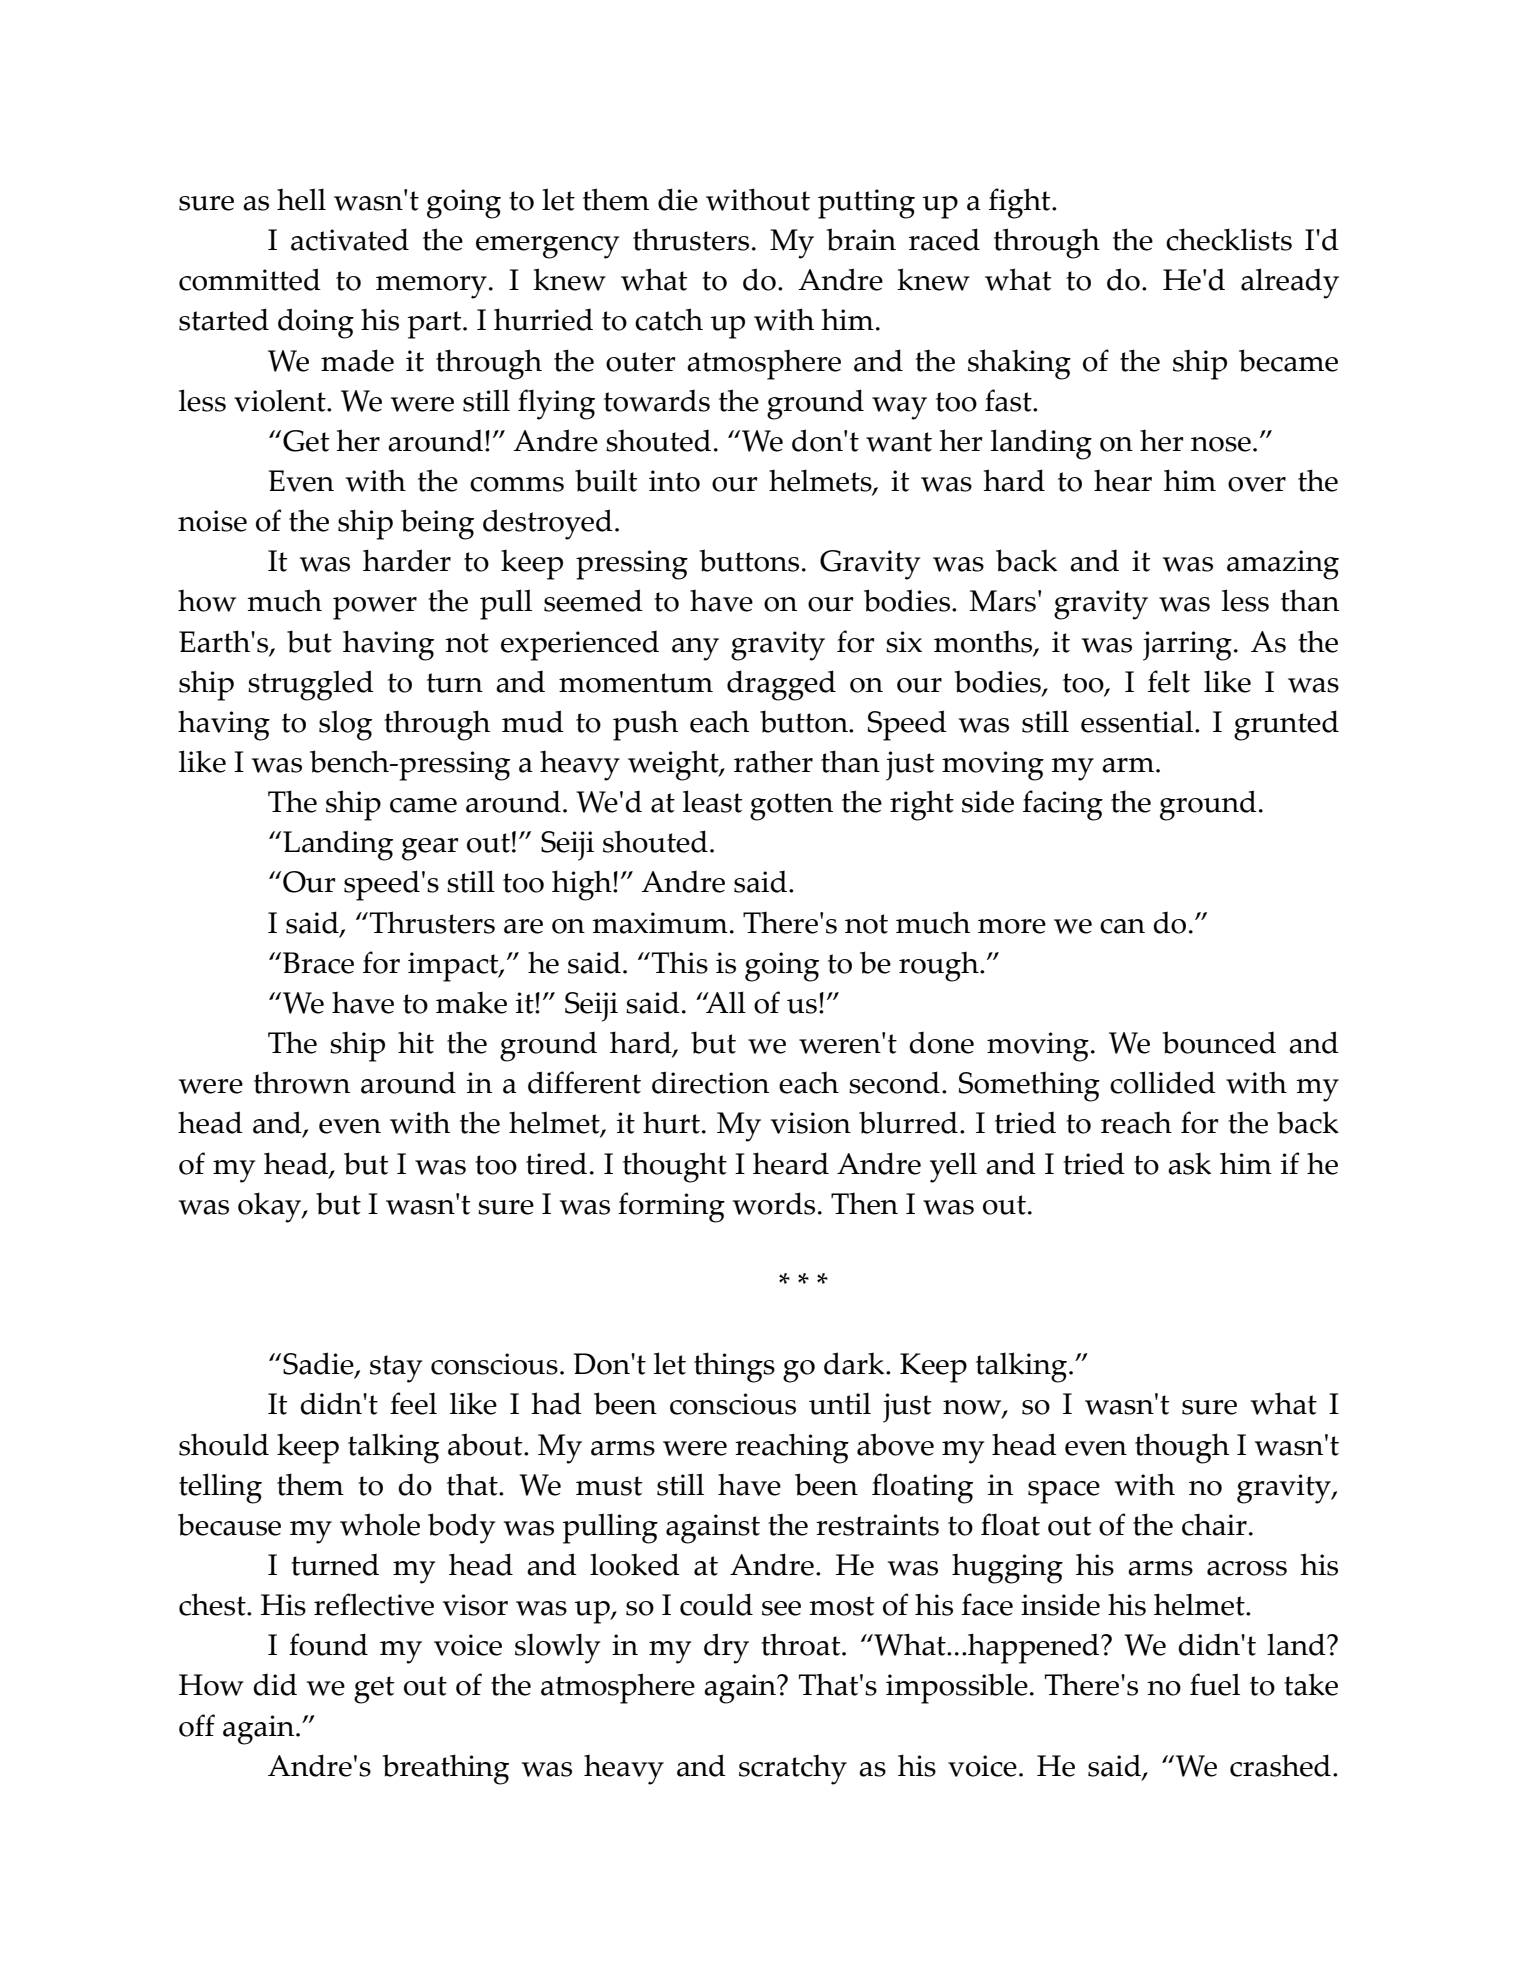 Image resolution: width=1518 pixels, height=1964 pixels. I want to click on power, so click(375, 608).
